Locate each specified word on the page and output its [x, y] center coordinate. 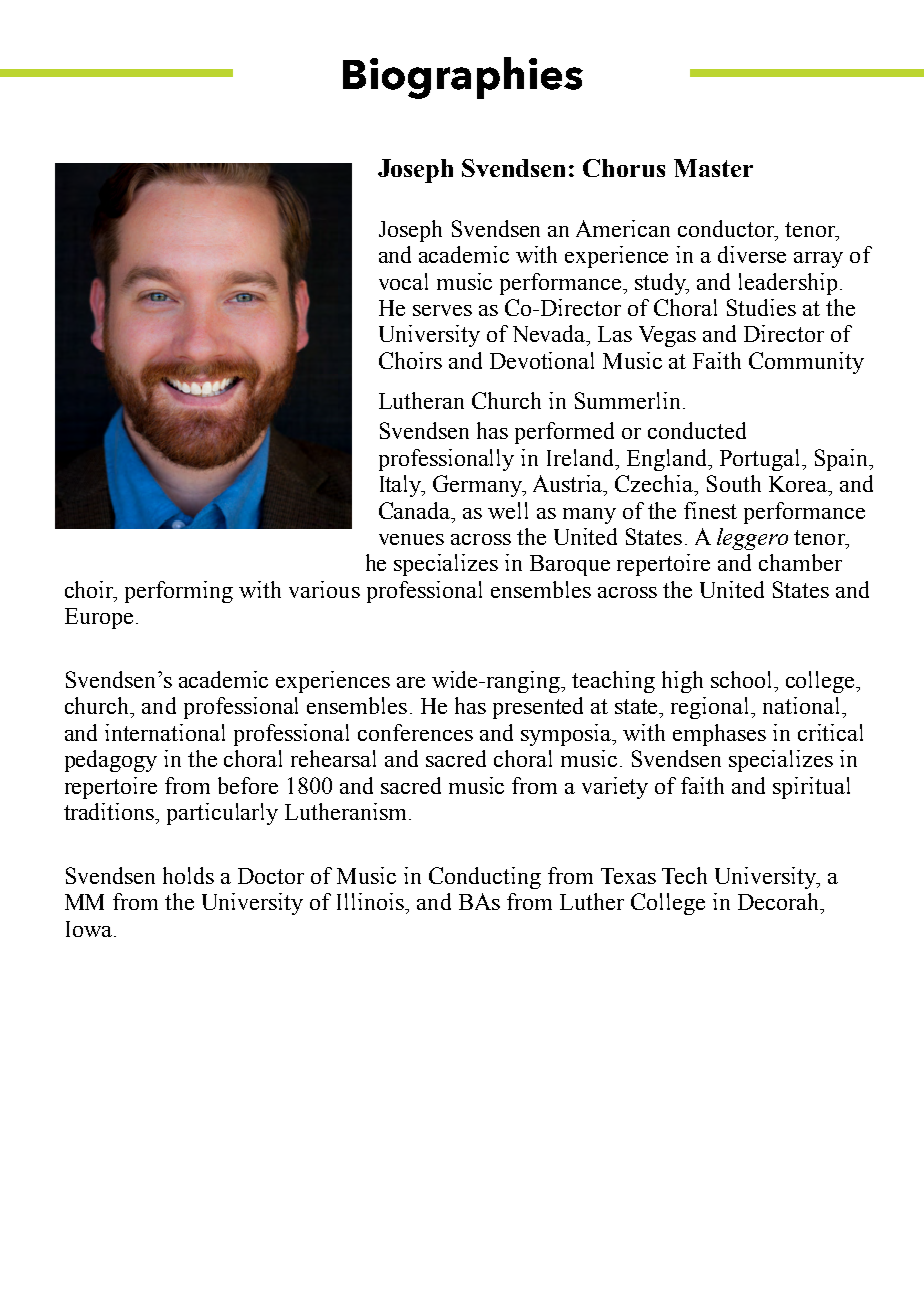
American [623, 228]
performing [179, 592]
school [743, 679]
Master [713, 168]
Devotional [542, 360]
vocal [403, 281]
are [411, 682]
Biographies [463, 78]
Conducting [485, 878]
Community [806, 363]
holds [188, 875]
